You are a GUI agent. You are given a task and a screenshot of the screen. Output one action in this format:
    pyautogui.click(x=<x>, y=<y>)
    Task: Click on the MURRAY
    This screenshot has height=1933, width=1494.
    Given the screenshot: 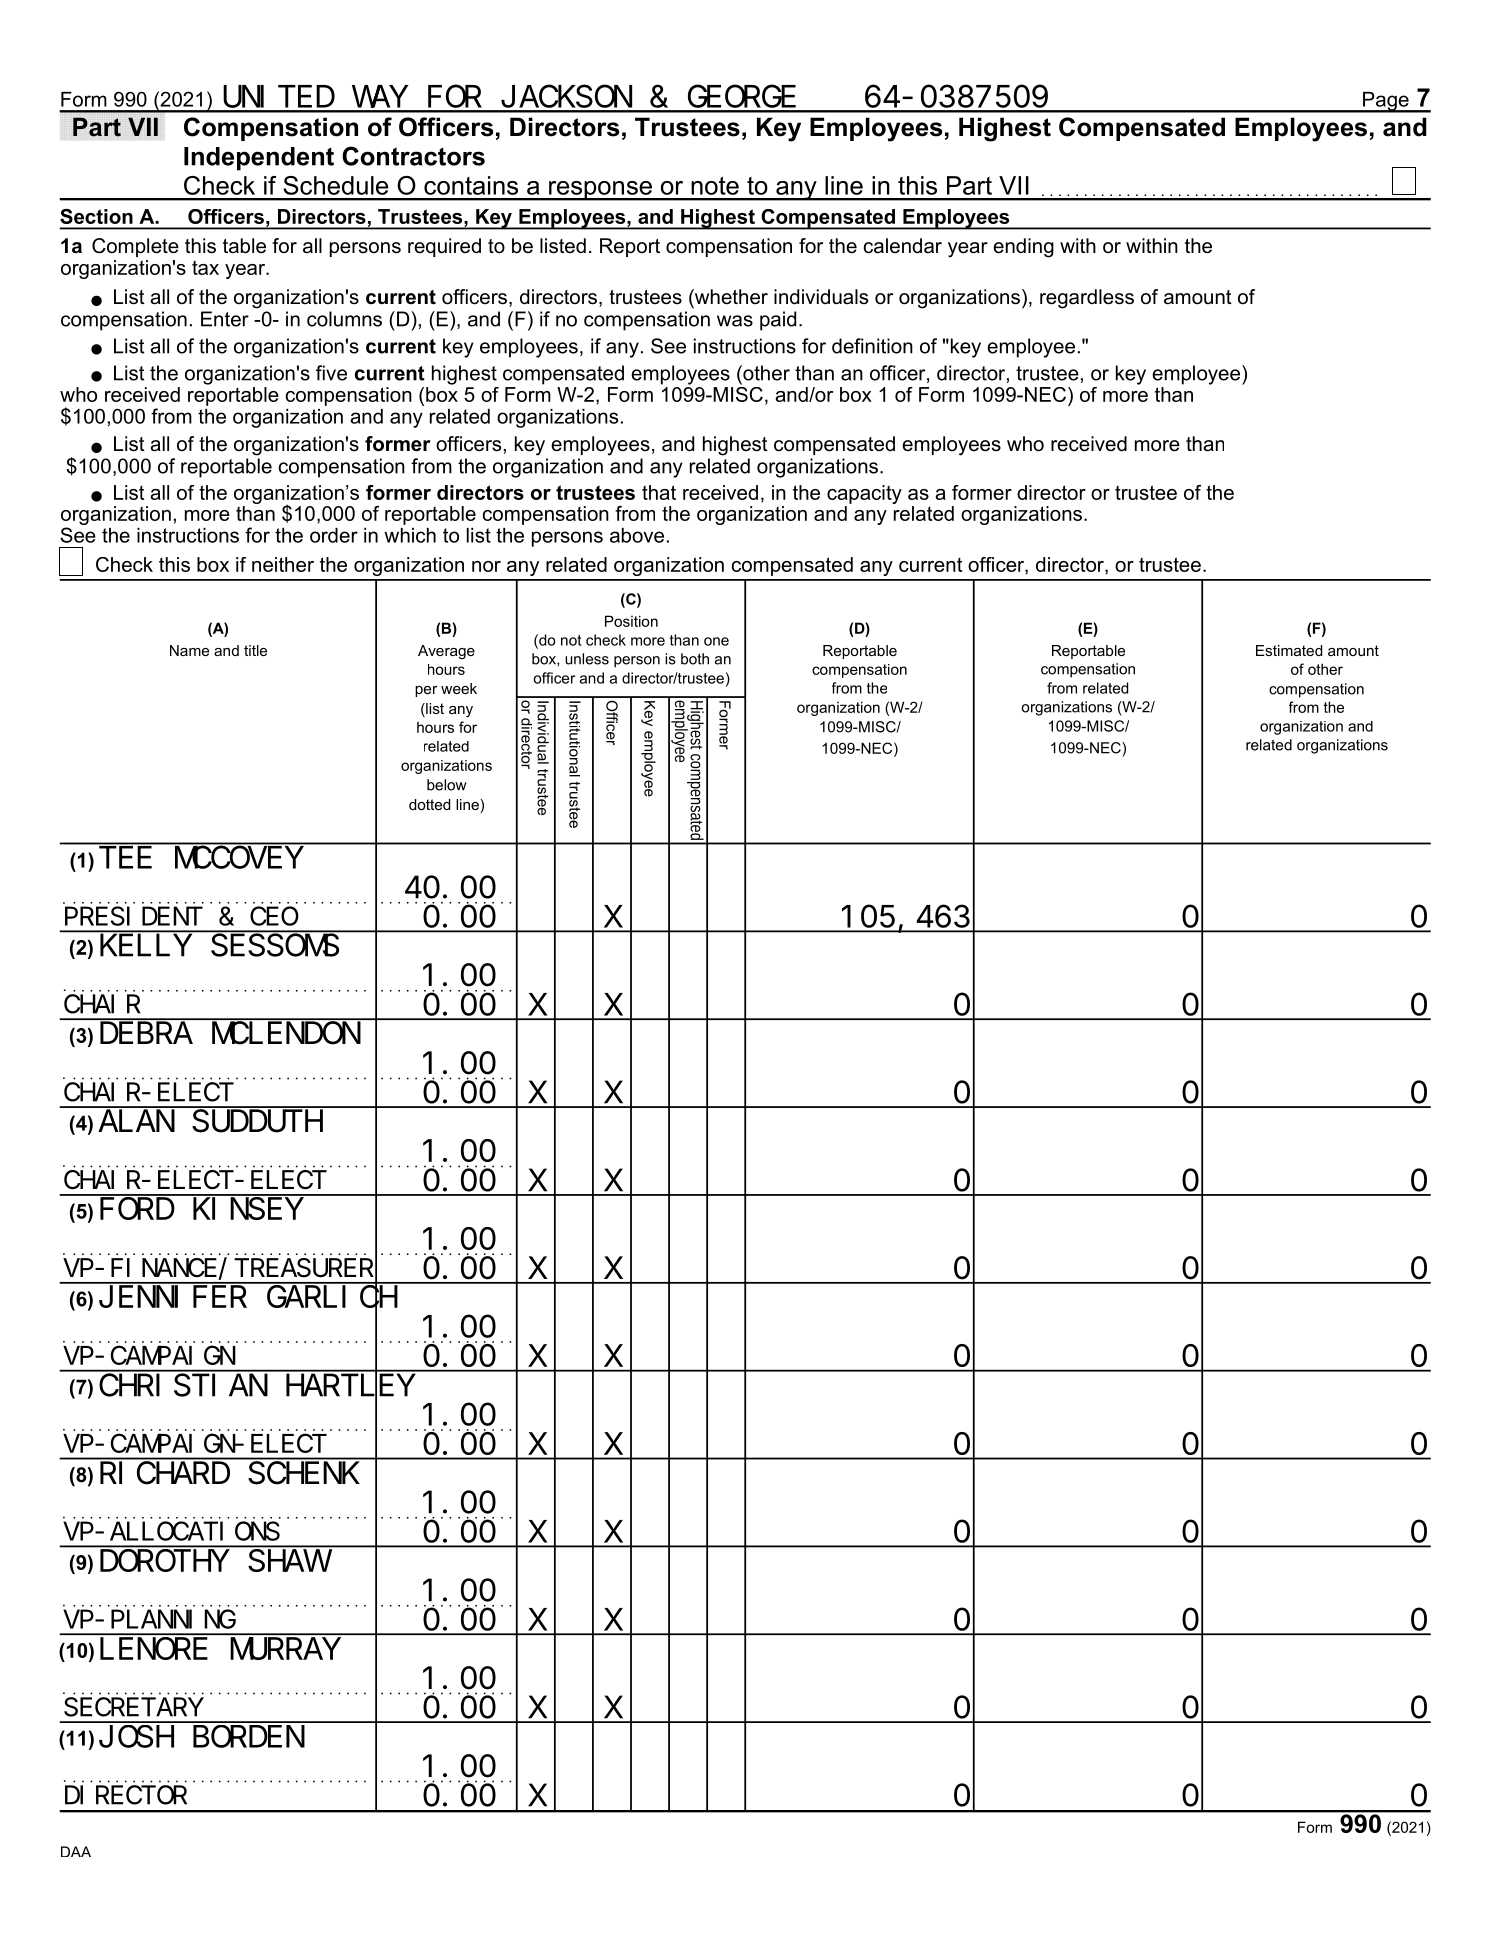 What is the action you would take?
    pyautogui.click(x=285, y=1650)
